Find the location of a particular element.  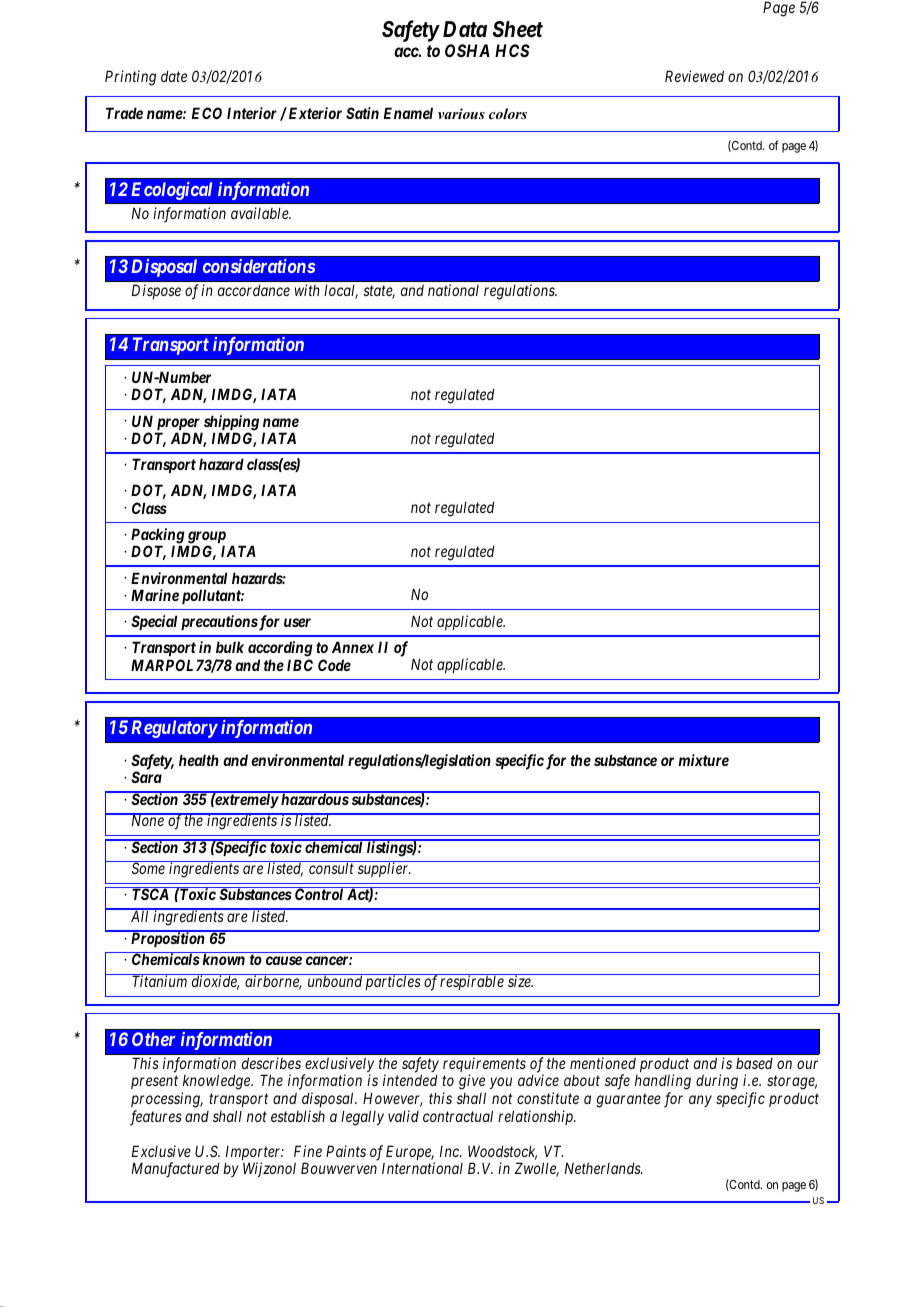

Annex is located at coordinates (353, 647).
